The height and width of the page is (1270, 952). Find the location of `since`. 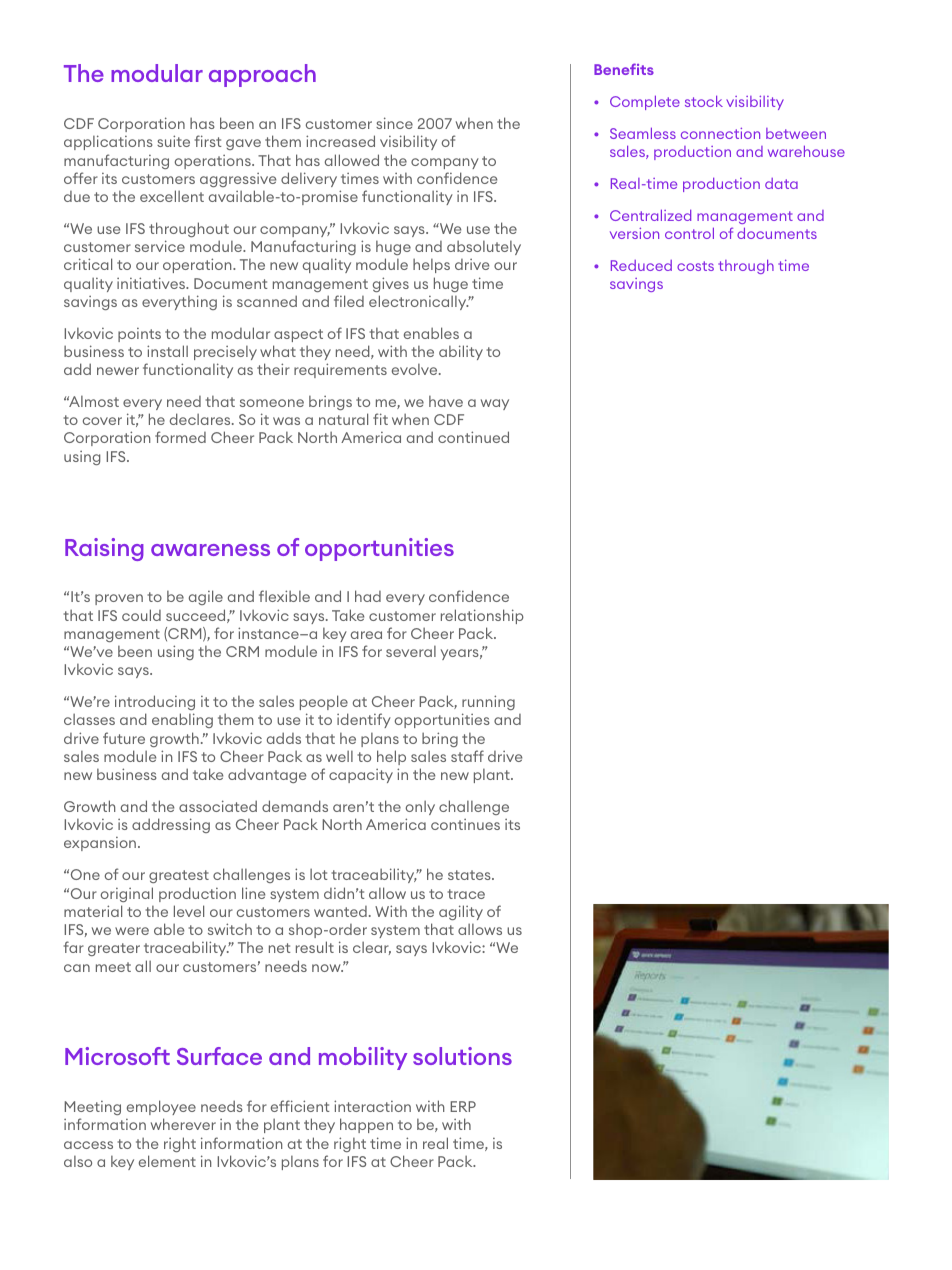

since is located at coordinates (394, 123).
